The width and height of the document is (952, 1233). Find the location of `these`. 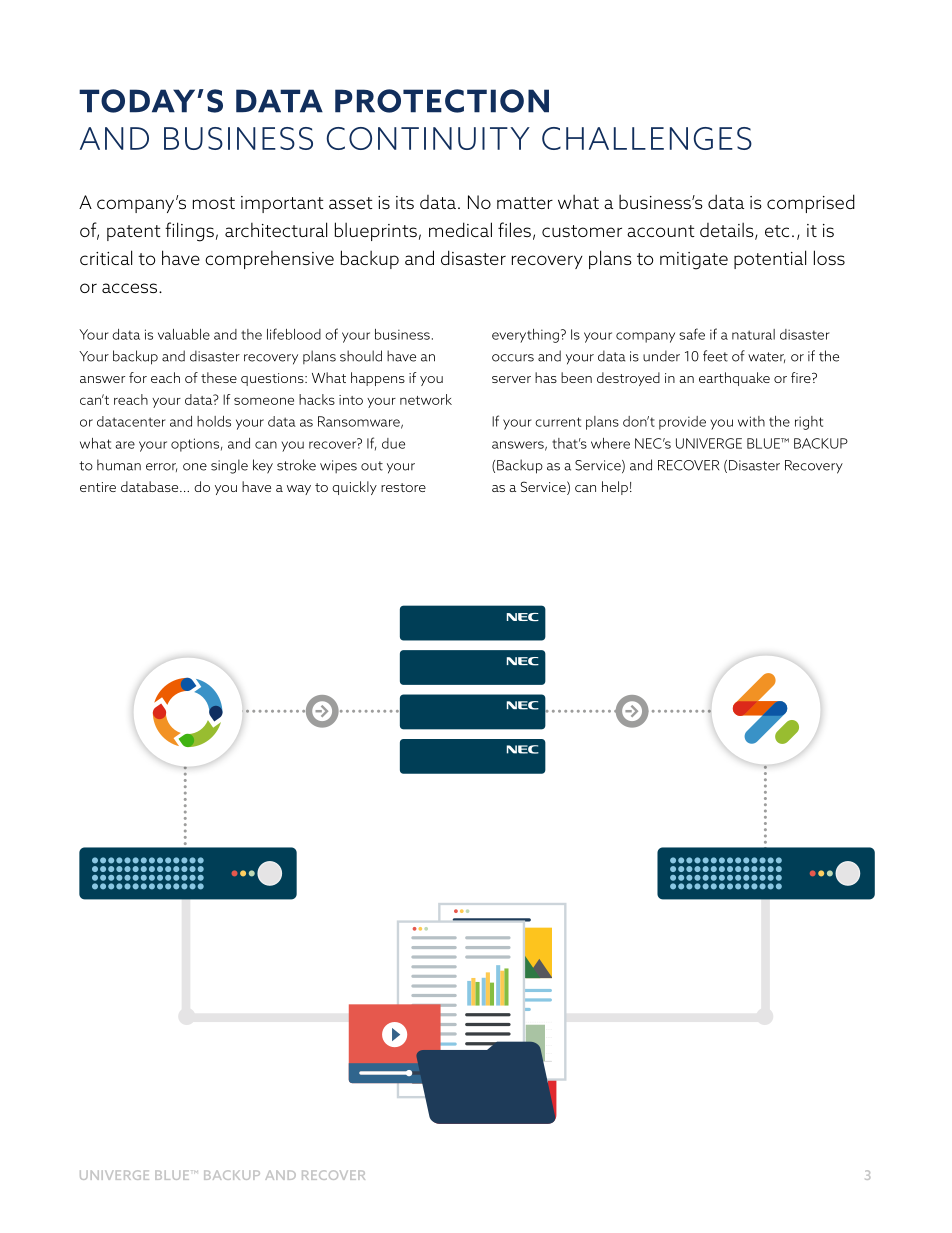

these is located at coordinates (219, 377).
